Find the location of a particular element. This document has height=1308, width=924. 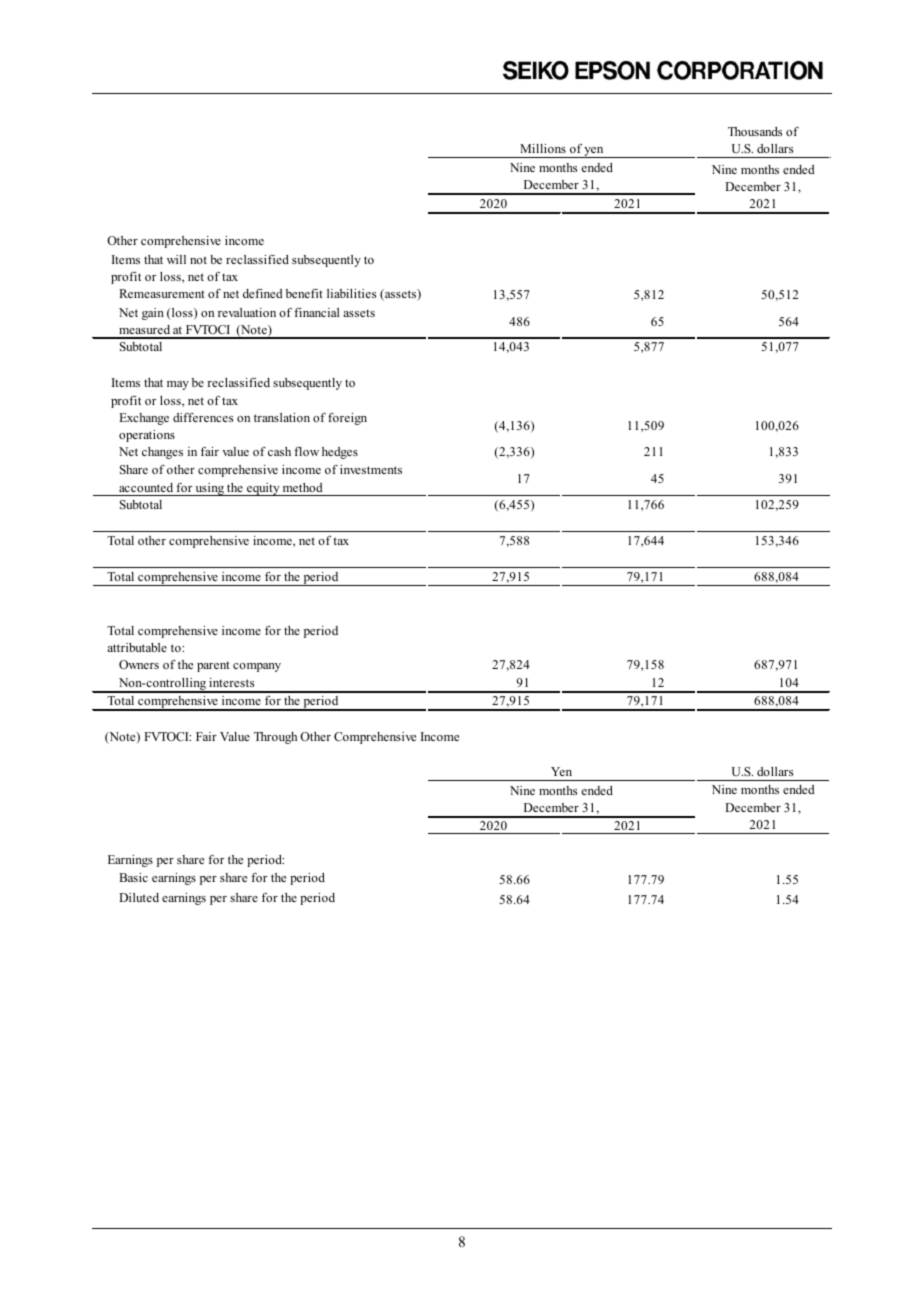

Diluted is located at coordinates (139, 897).
